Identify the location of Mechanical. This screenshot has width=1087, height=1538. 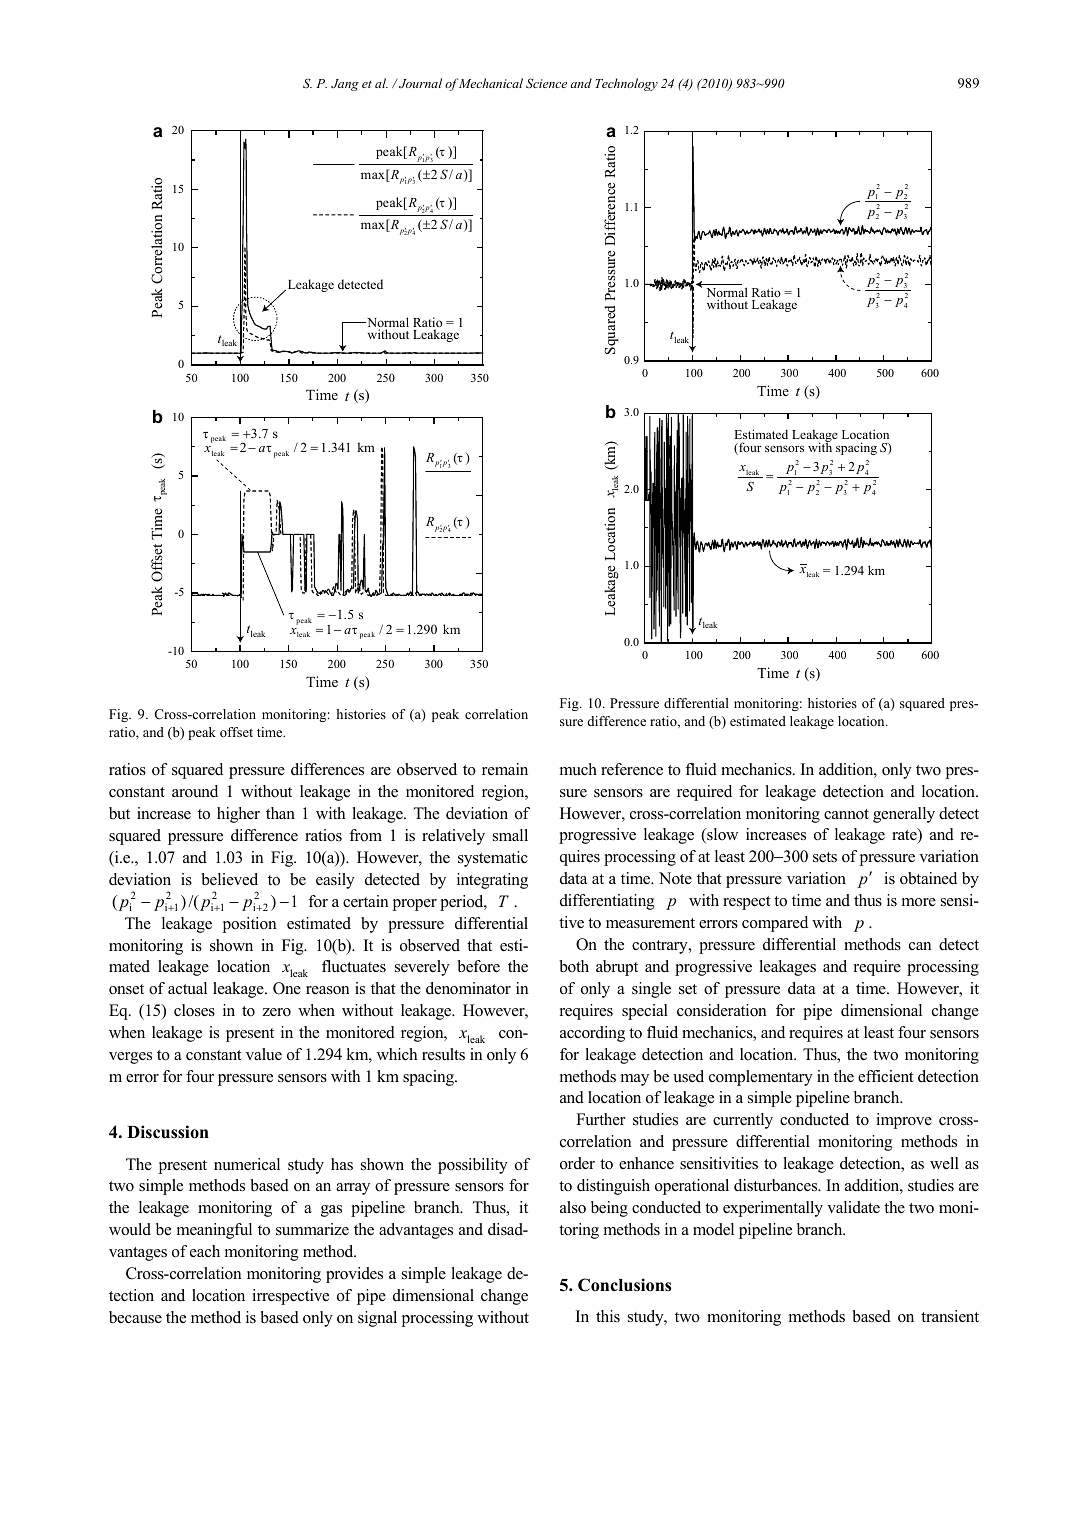
(490, 83).
